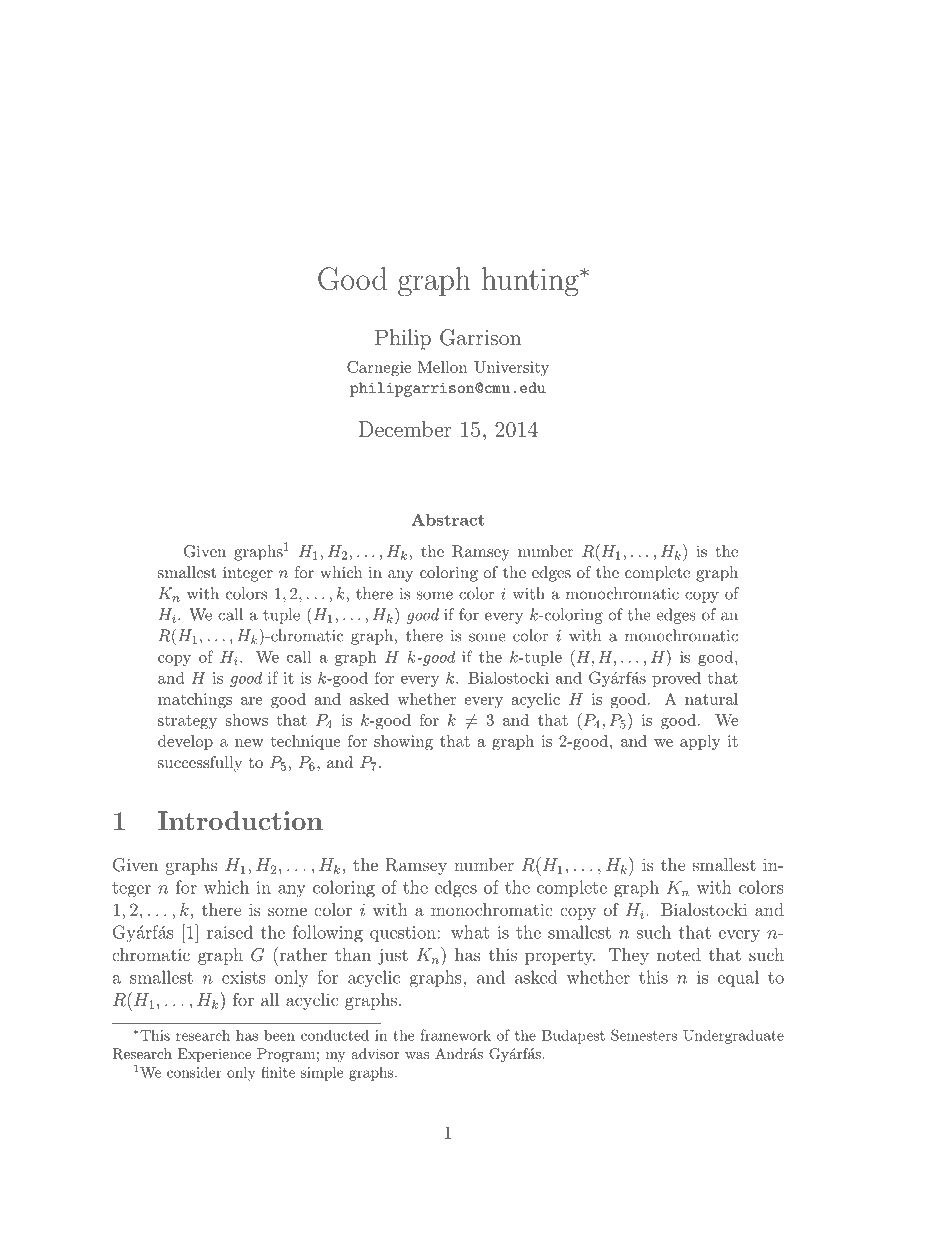 Image resolution: width=952 pixels, height=1233 pixels. What do you see at coordinates (214, 1055) in the image?
I see `Experience` at bounding box center [214, 1055].
